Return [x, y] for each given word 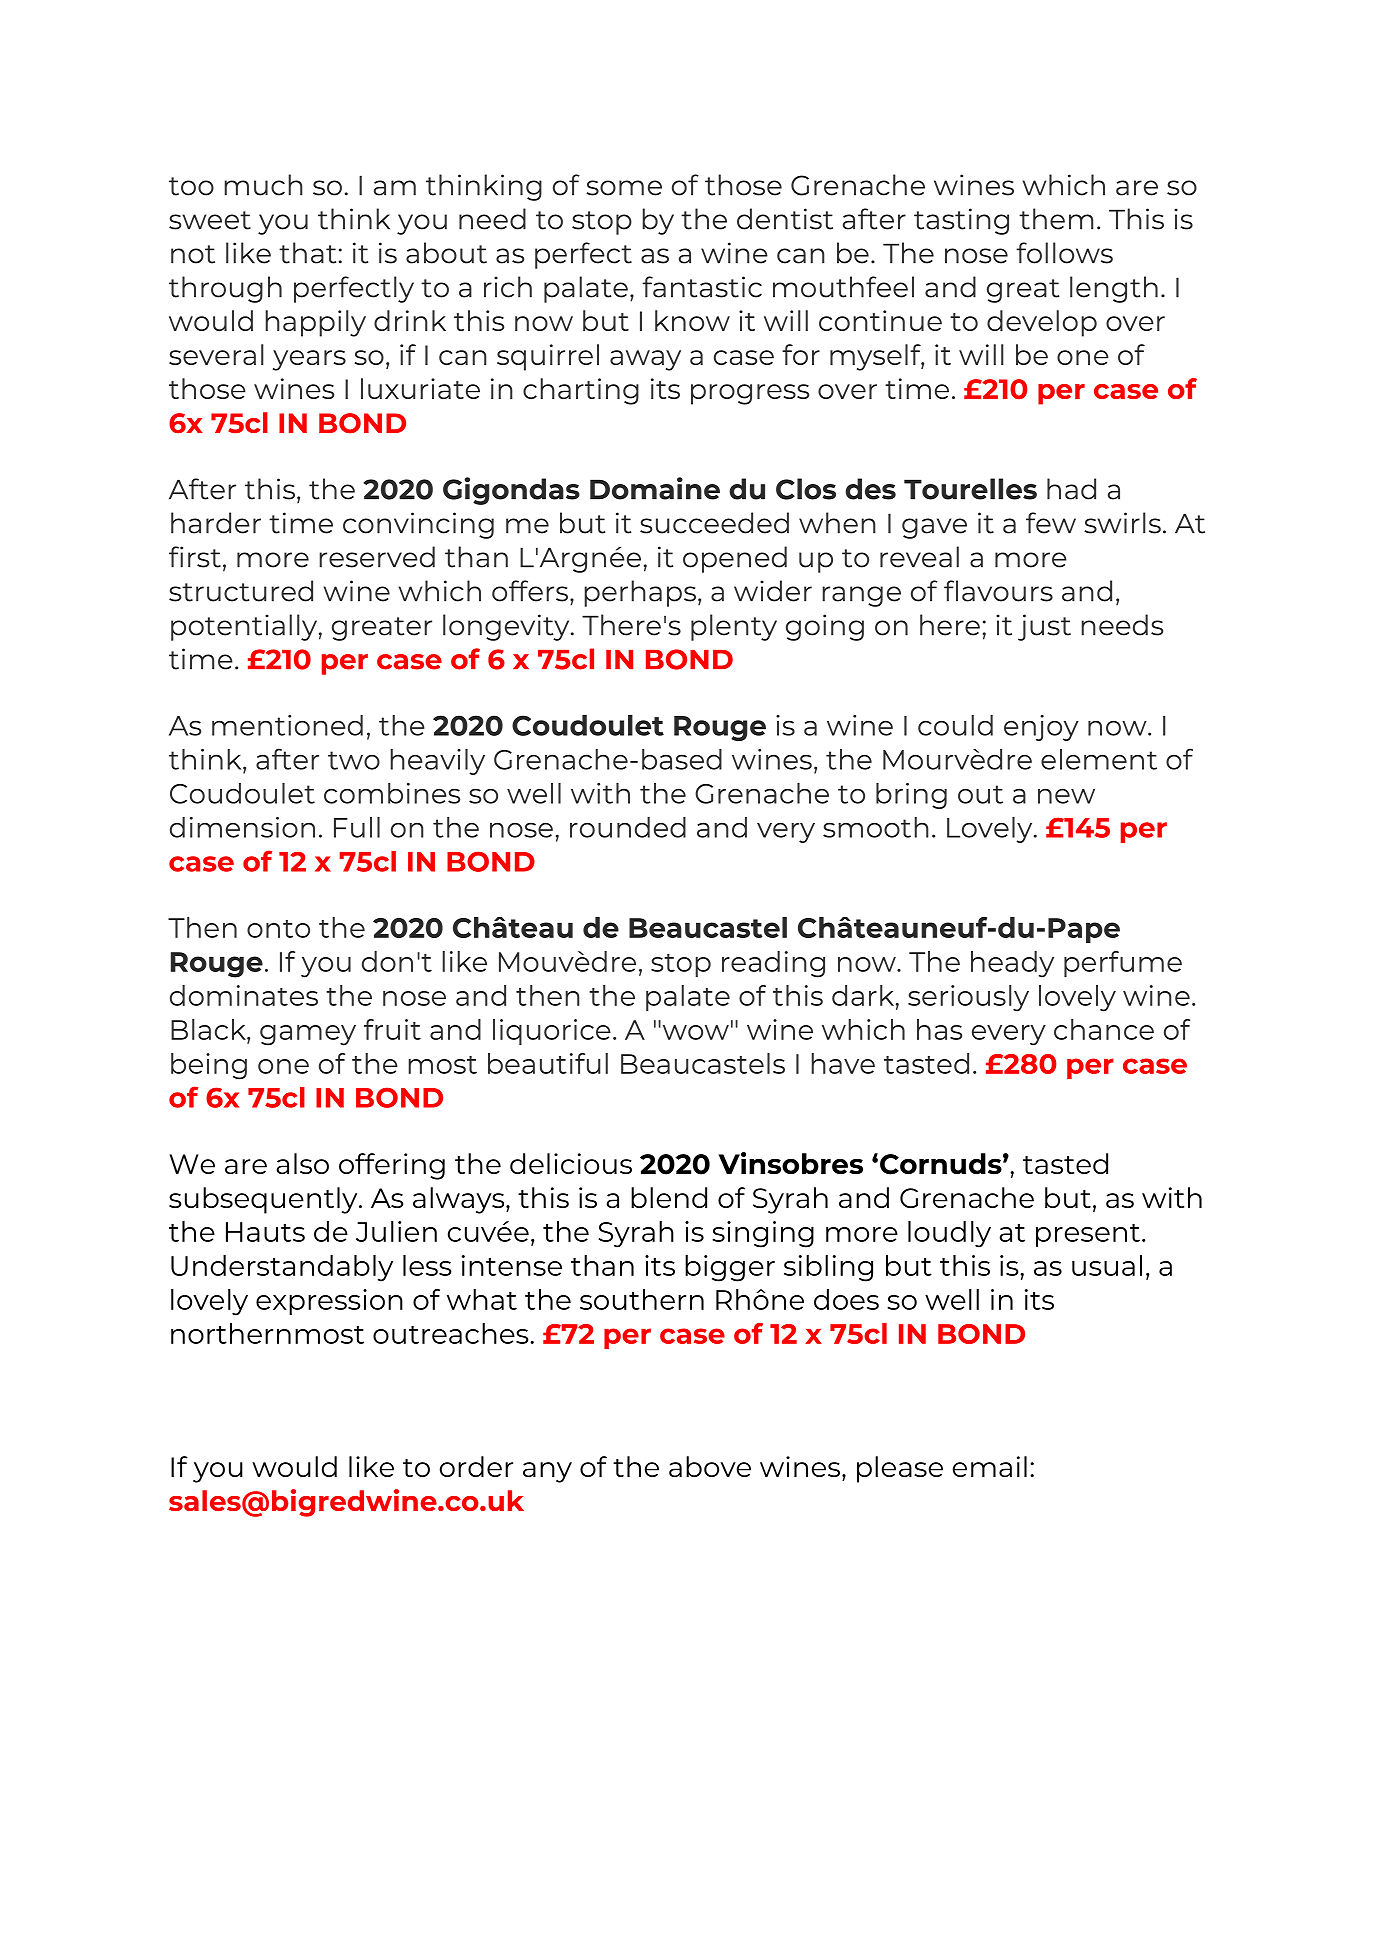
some [624, 188]
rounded [628, 827]
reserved [377, 557]
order [476, 1466]
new [1066, 796]
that [307, 253]
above [710, 1466]
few [1051, 523]
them [1056, 219]
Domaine [655, 488]
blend [669, 1197]
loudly [949, 1234]
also [303, 1163]
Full [357, 827]
